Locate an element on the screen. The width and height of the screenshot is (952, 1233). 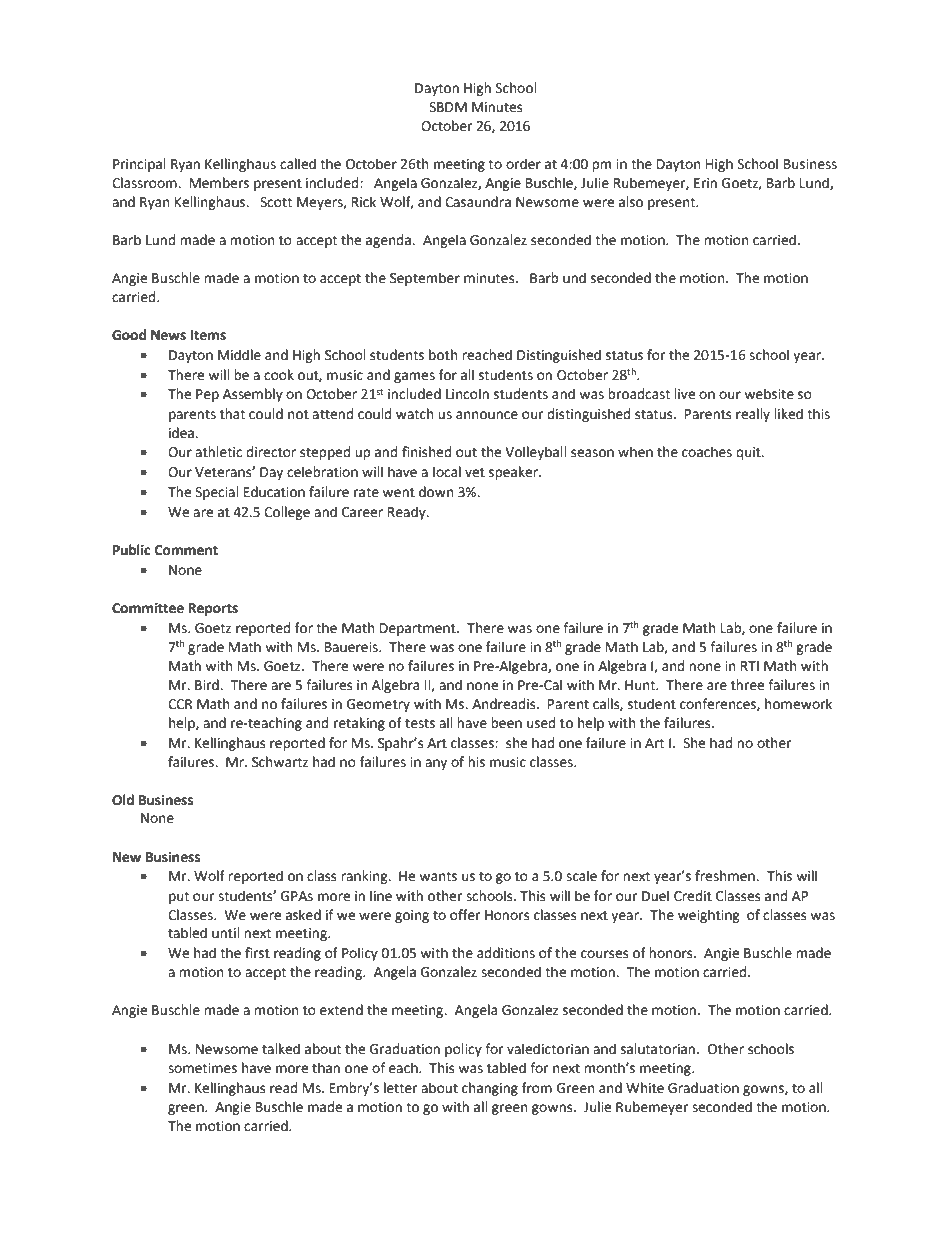
Special is located at coordinates (217, 493).
